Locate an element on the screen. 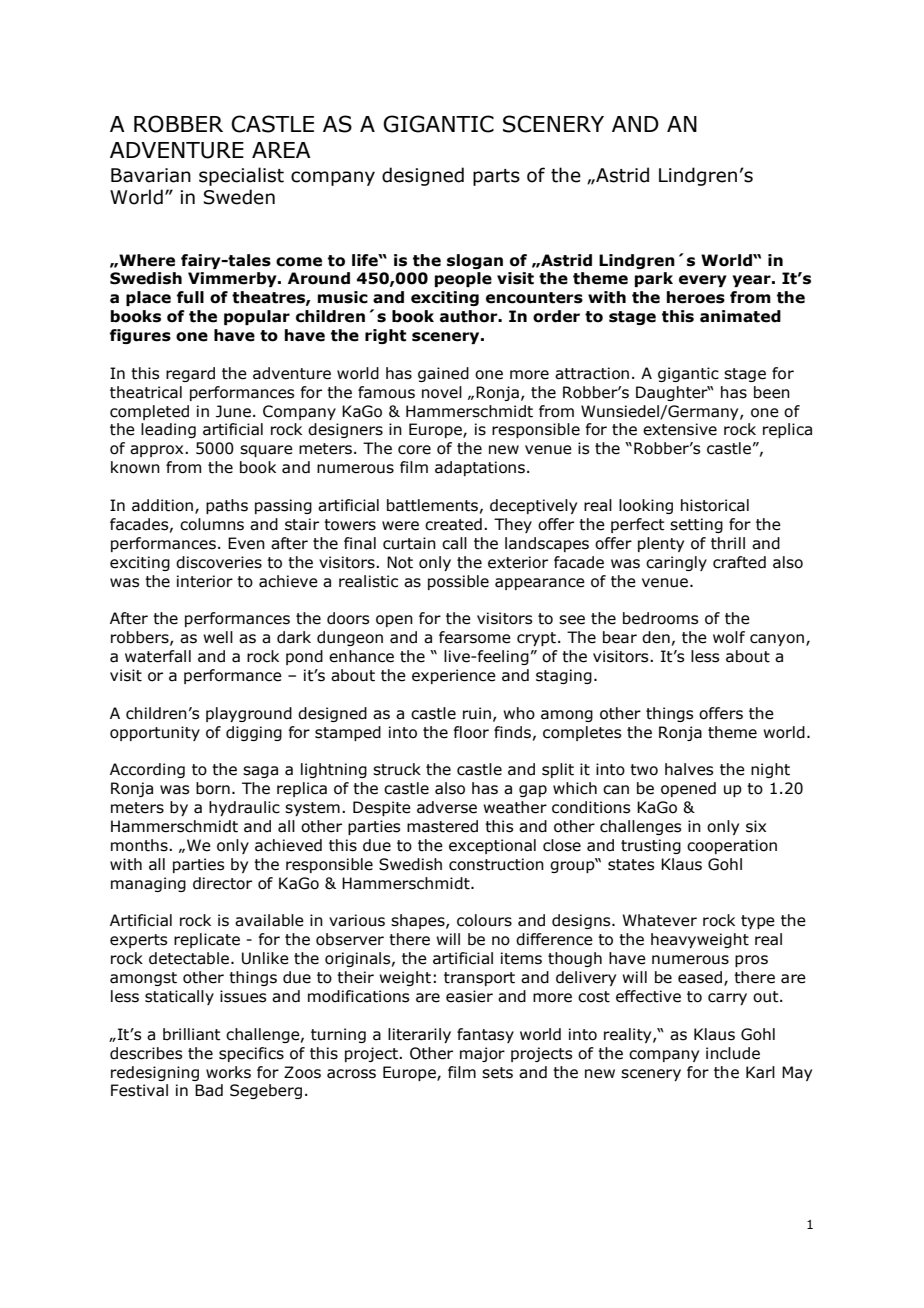 This screenshot has width=924, height=1308. thrill is located at coordinates (728, 543).
